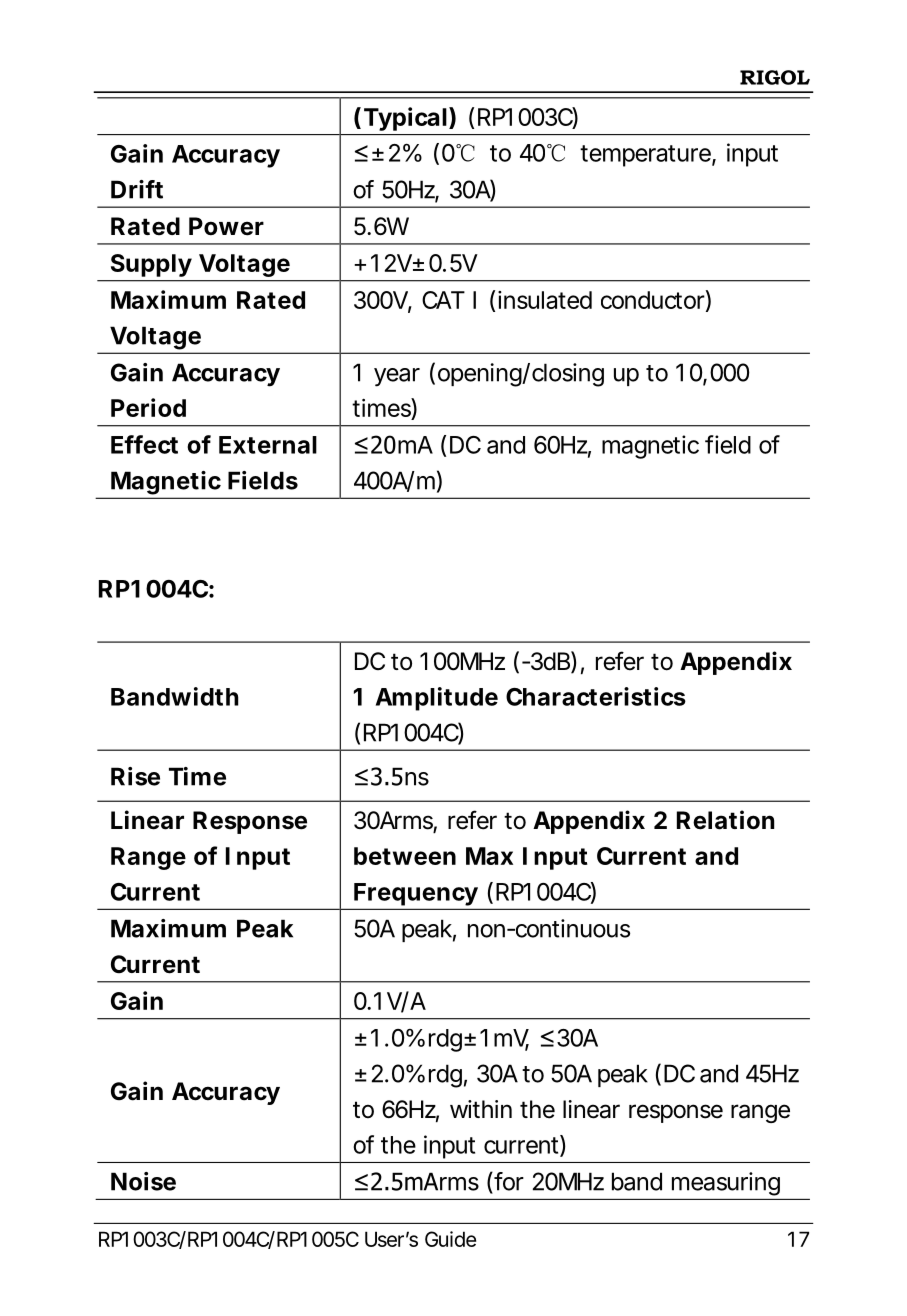 This page has height=1316, width=907. Describe the element at coordinates (725, 820) in the page. I see `Relation` at that location.
